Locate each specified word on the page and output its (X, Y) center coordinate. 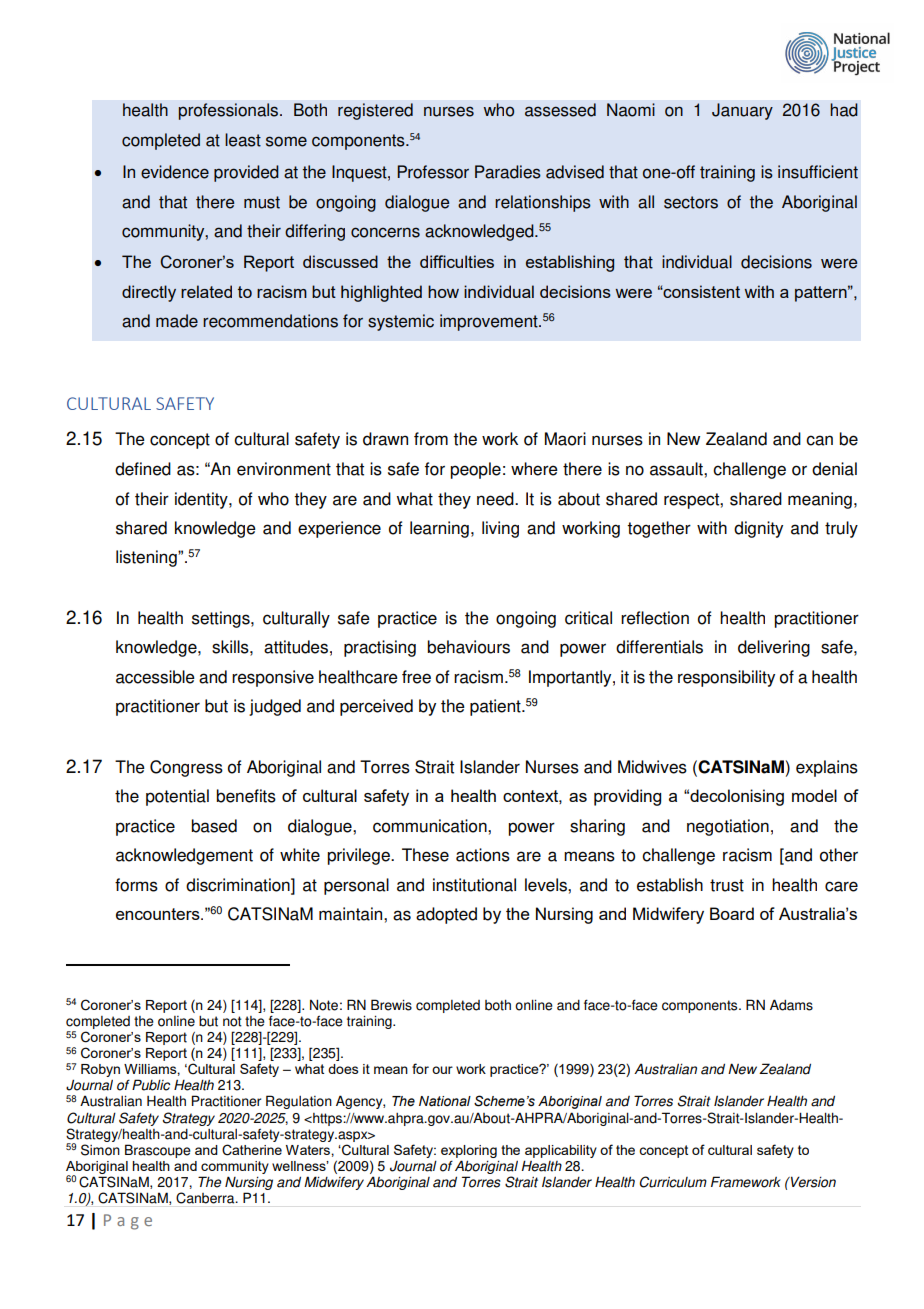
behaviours (468, 647)
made (177, 321)
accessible (155, 677)
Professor (433, 172)
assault (677, 469)
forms (136, 885)
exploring (469, 1151)
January (742, 111)
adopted (446, 915)
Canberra (206, 1198)
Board (732, 913)
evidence (175, 172)
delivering (774, 648)
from (431, 439)
